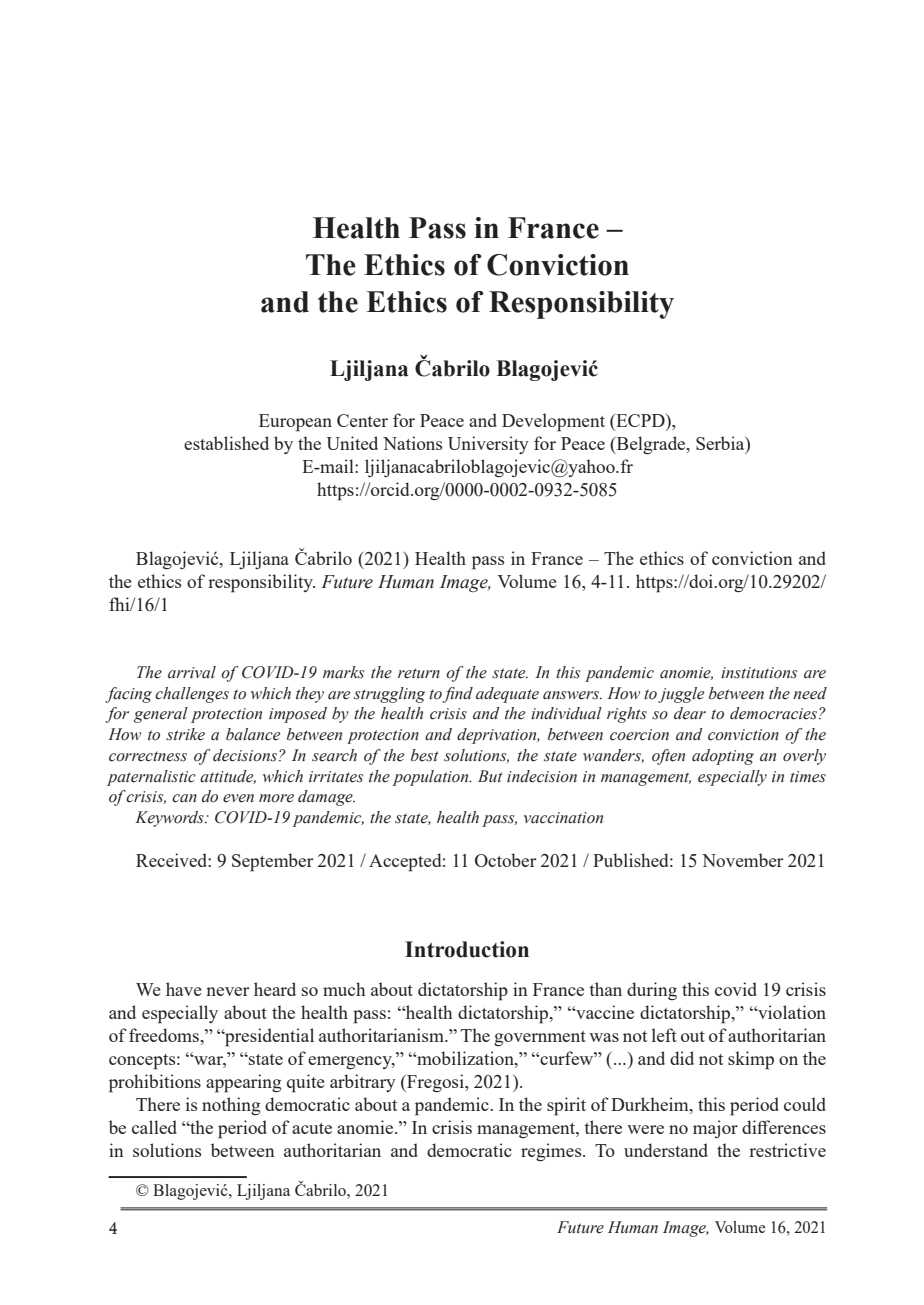 The image size is (924, 1305). Describe the element at coordinates (553, 422) in the screenshot. I see `Development` at that location.
